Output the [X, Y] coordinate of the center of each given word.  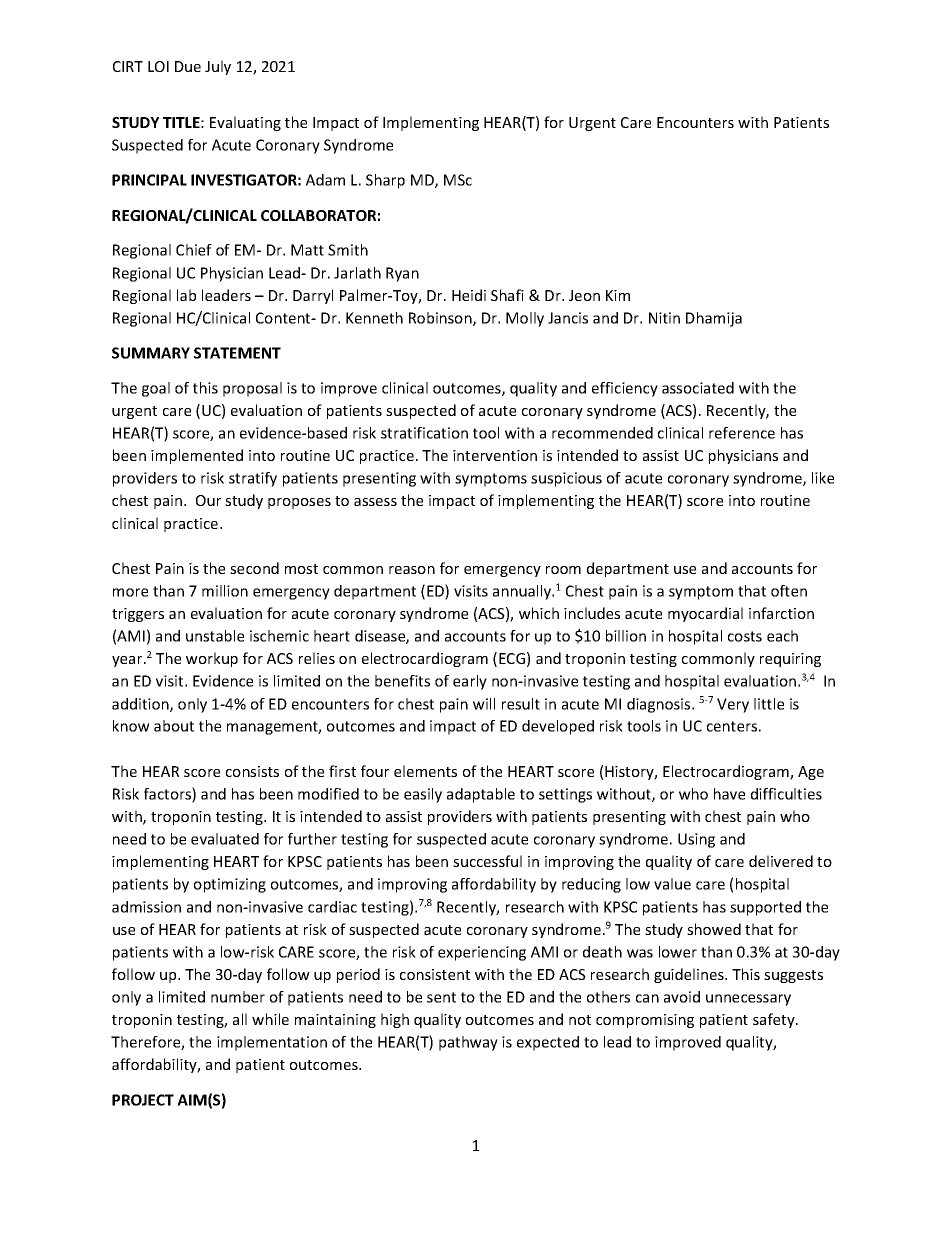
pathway [468, 1043]
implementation [272, 1043]
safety [775, 1020]
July [218, 67]
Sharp [385, 181]
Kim [618, 295]
